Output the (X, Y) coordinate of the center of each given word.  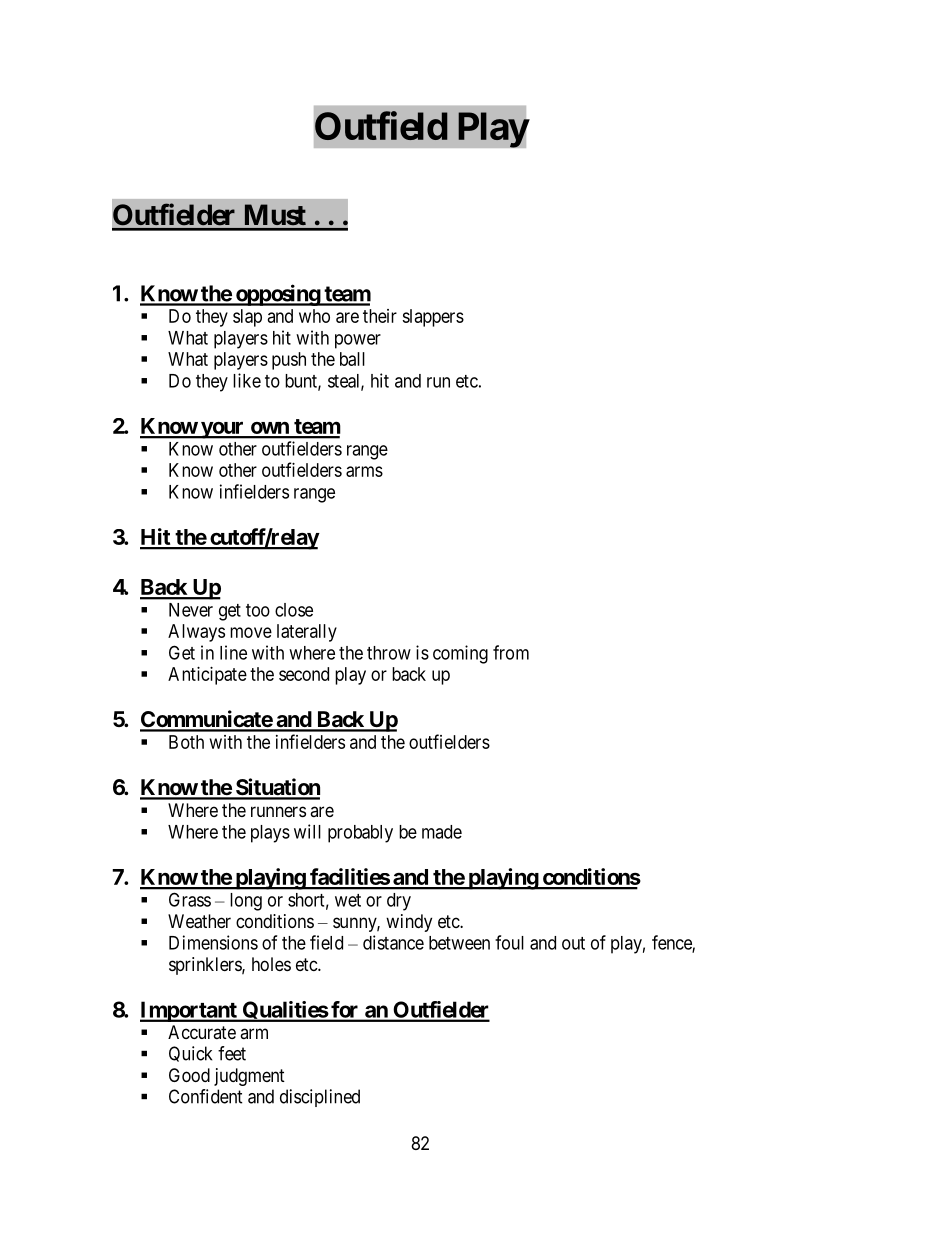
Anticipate (207, 676)
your (222, 430)
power (358, 341)
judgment (249, 1077)
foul (509, 942)
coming (460, 654)
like (247, 380)
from (511, 652)
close (294, 610)
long (246, 902)
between (459, 943)
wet (348, 900)
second (304, 674)
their (380, 316)
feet (232, 1053)
